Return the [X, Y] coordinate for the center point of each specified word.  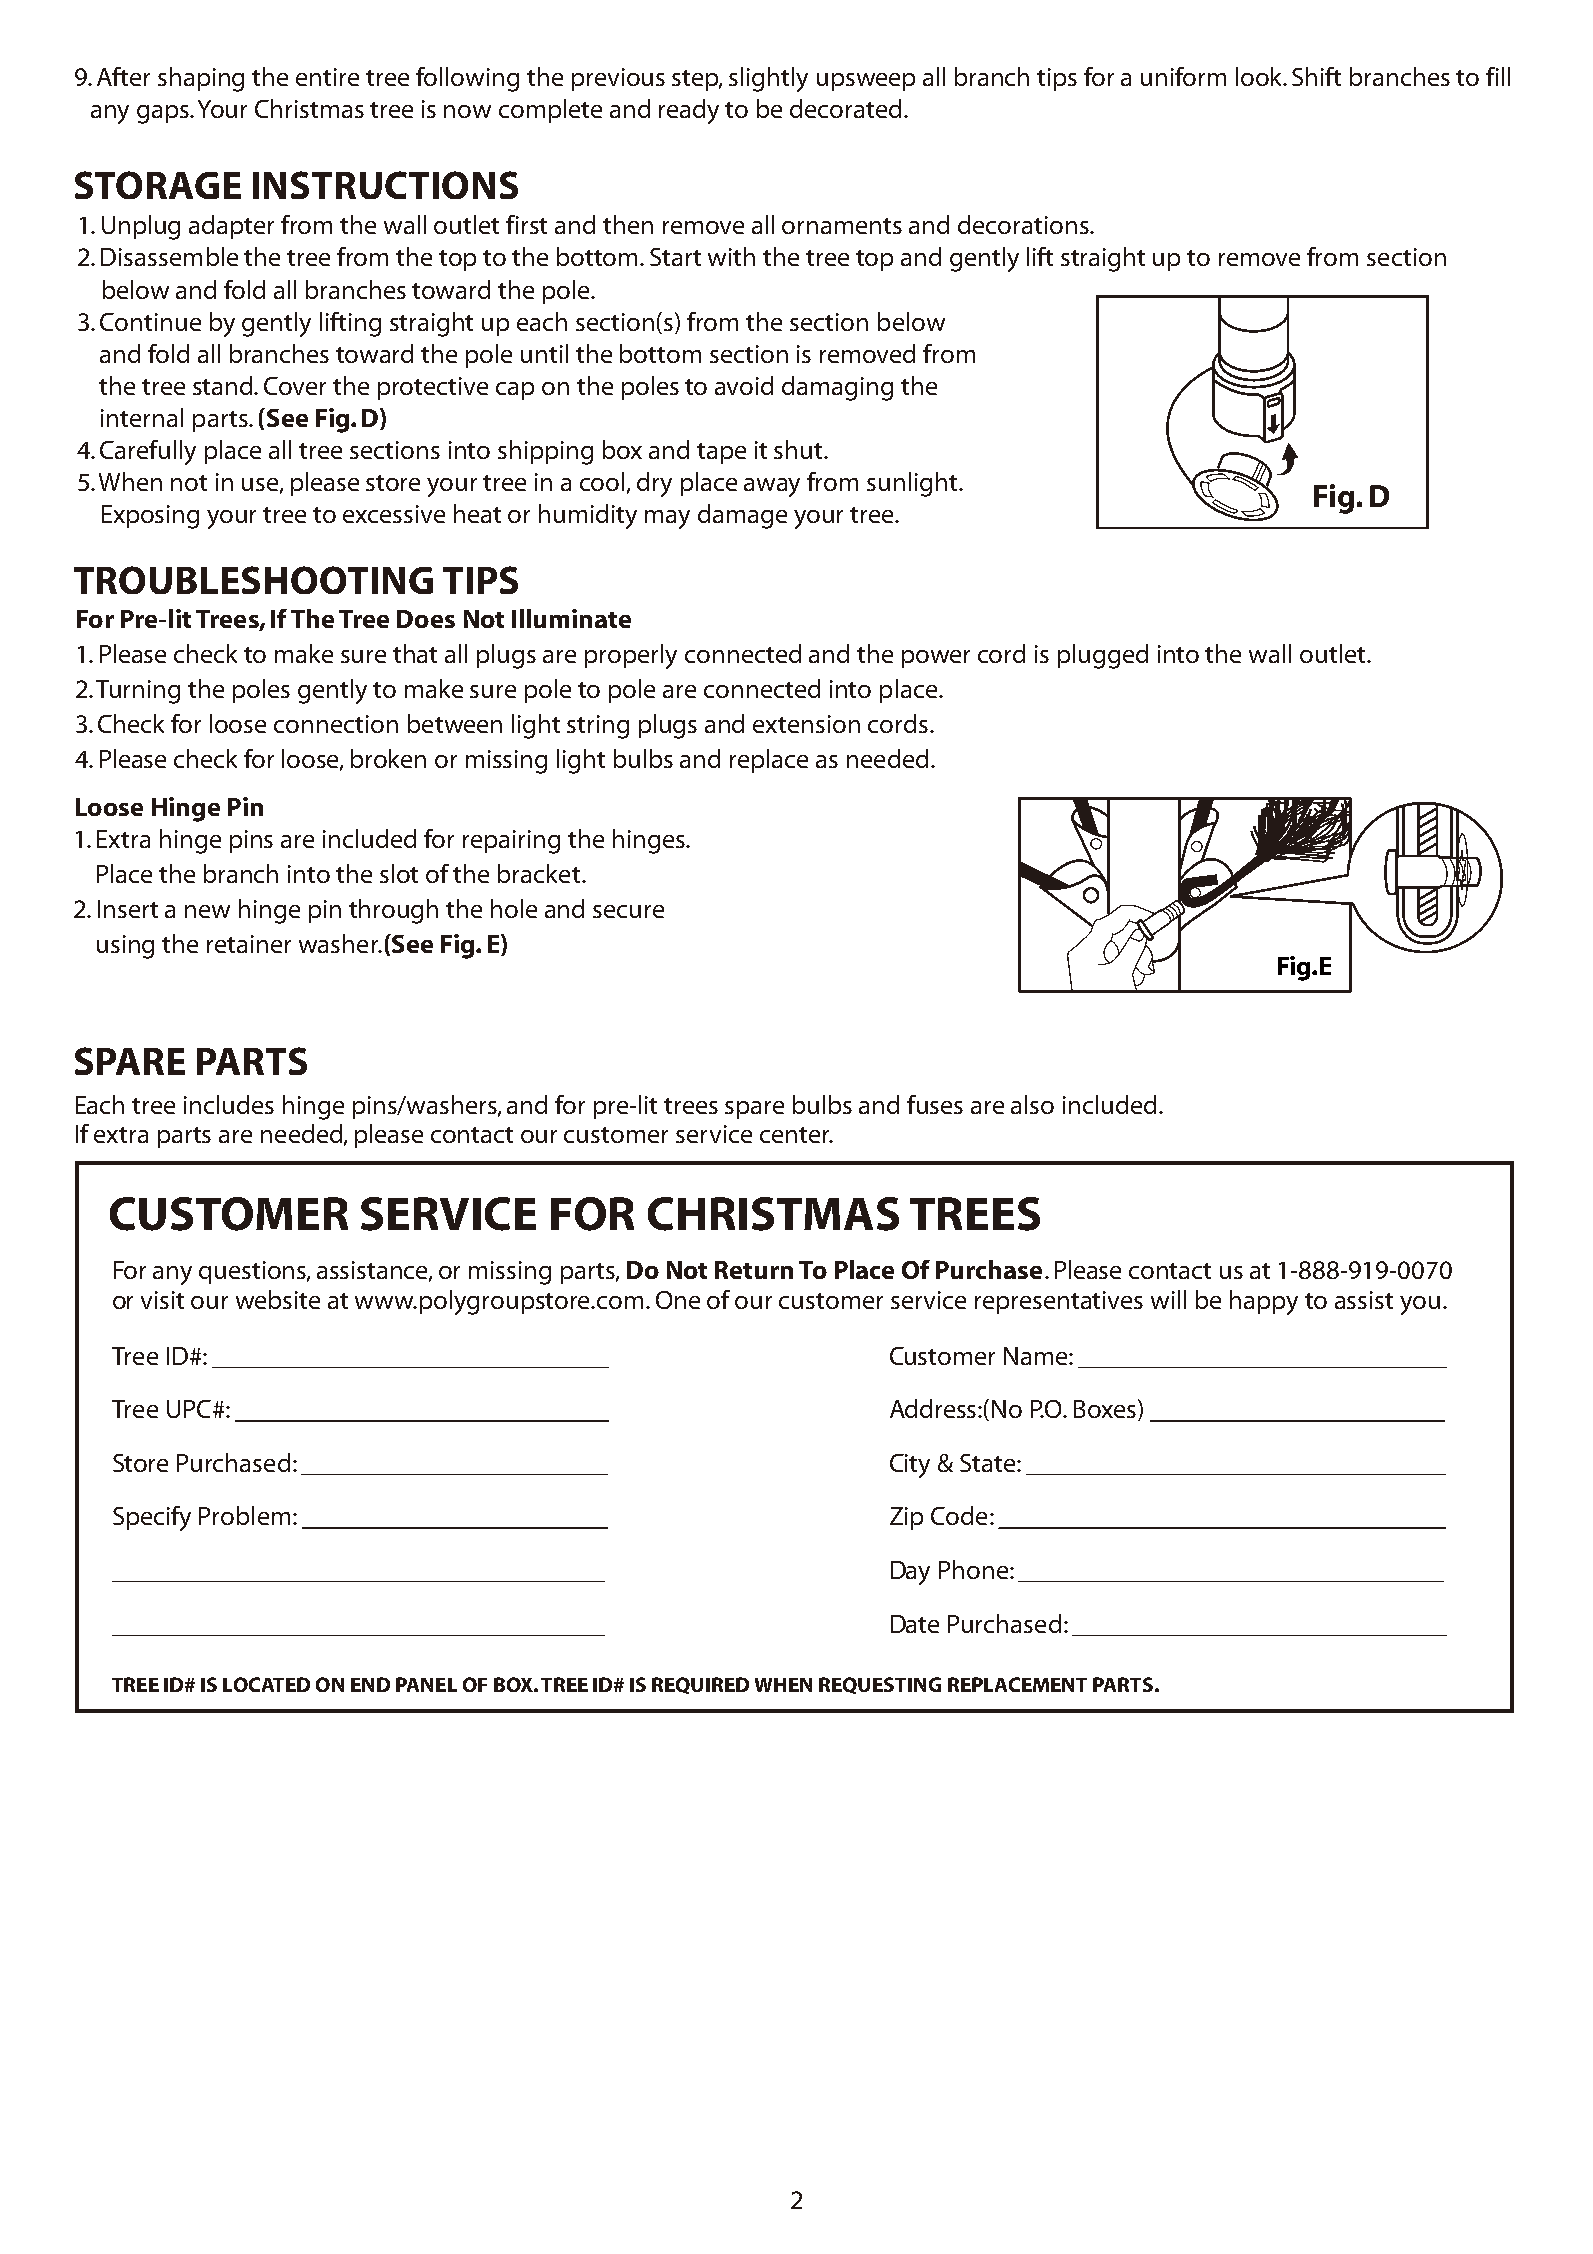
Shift [1316, 76]
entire [327, 77]
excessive [394, 514]
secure [628, 911]
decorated [845, 108]
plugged [1103, 656]
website [278, 1299]
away [772, 487]
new [207, 911]
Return [754, 1270]
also [1032, 1104]
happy [1264, 1302]
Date [915, 1624]
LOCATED [266, 1684]
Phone [975, 1569]
